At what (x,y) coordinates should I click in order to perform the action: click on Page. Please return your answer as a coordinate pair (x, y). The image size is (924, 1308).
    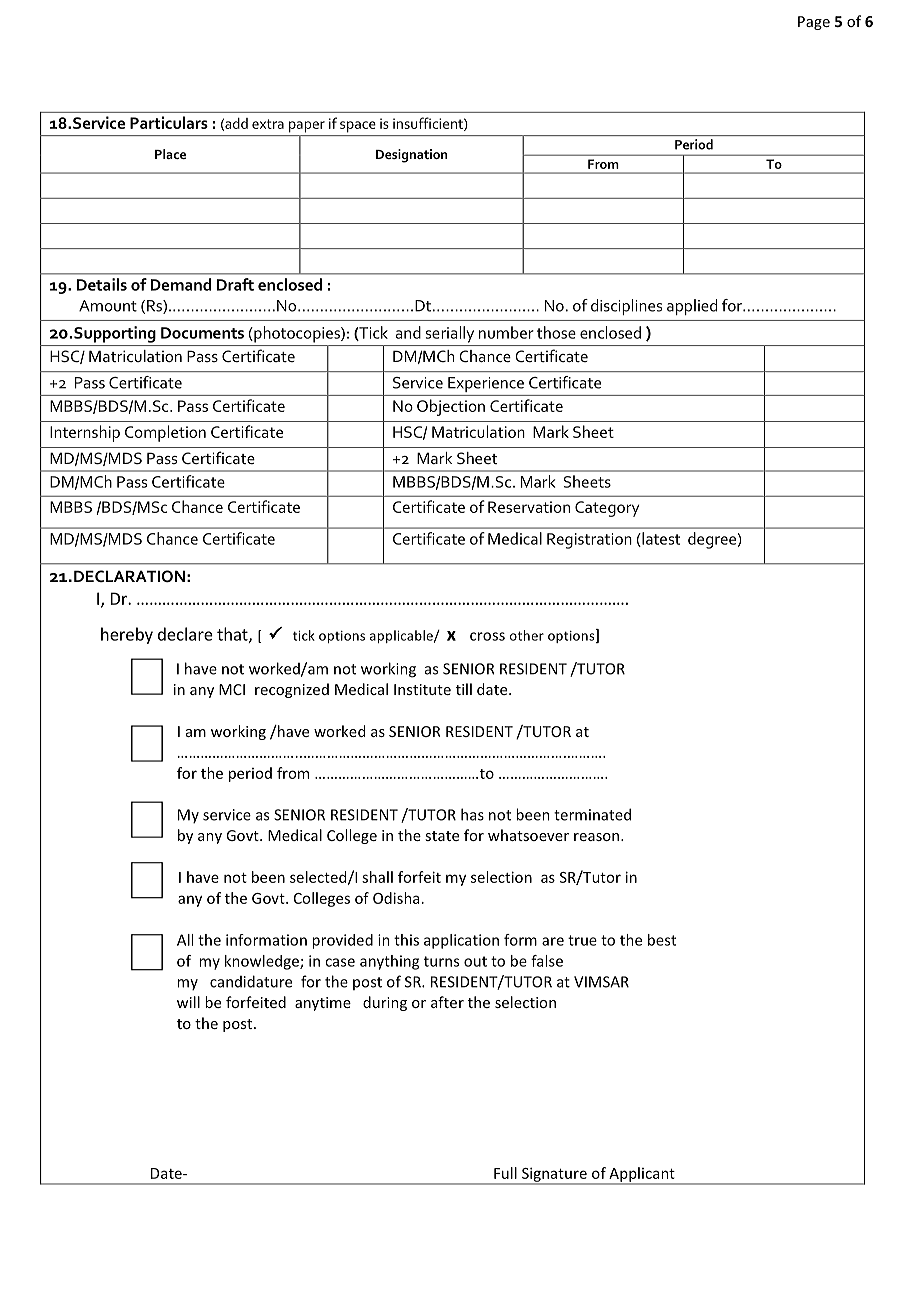
    Looking at the image, I should click on (814, 23).
